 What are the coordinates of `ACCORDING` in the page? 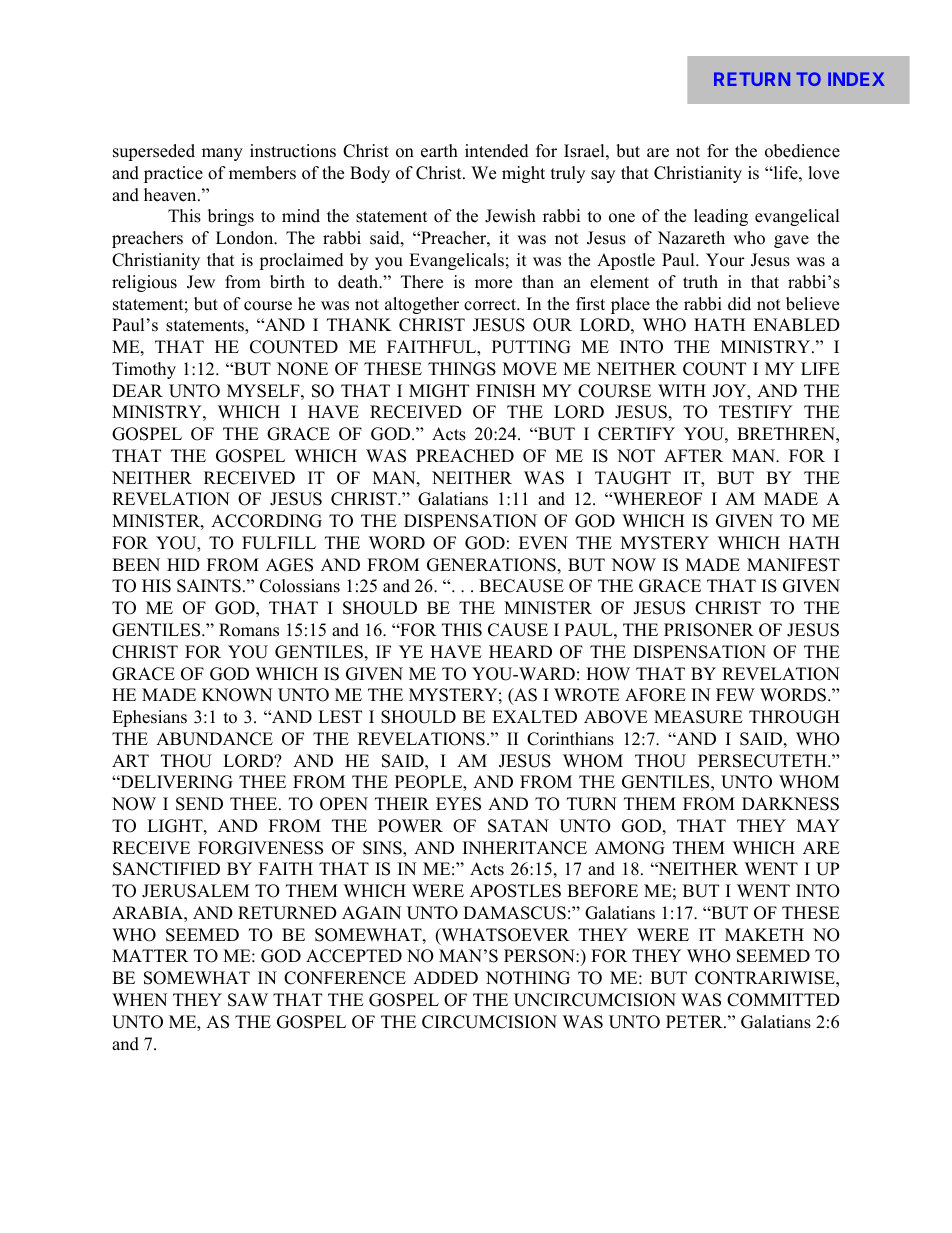 It's located at (266, 521).
